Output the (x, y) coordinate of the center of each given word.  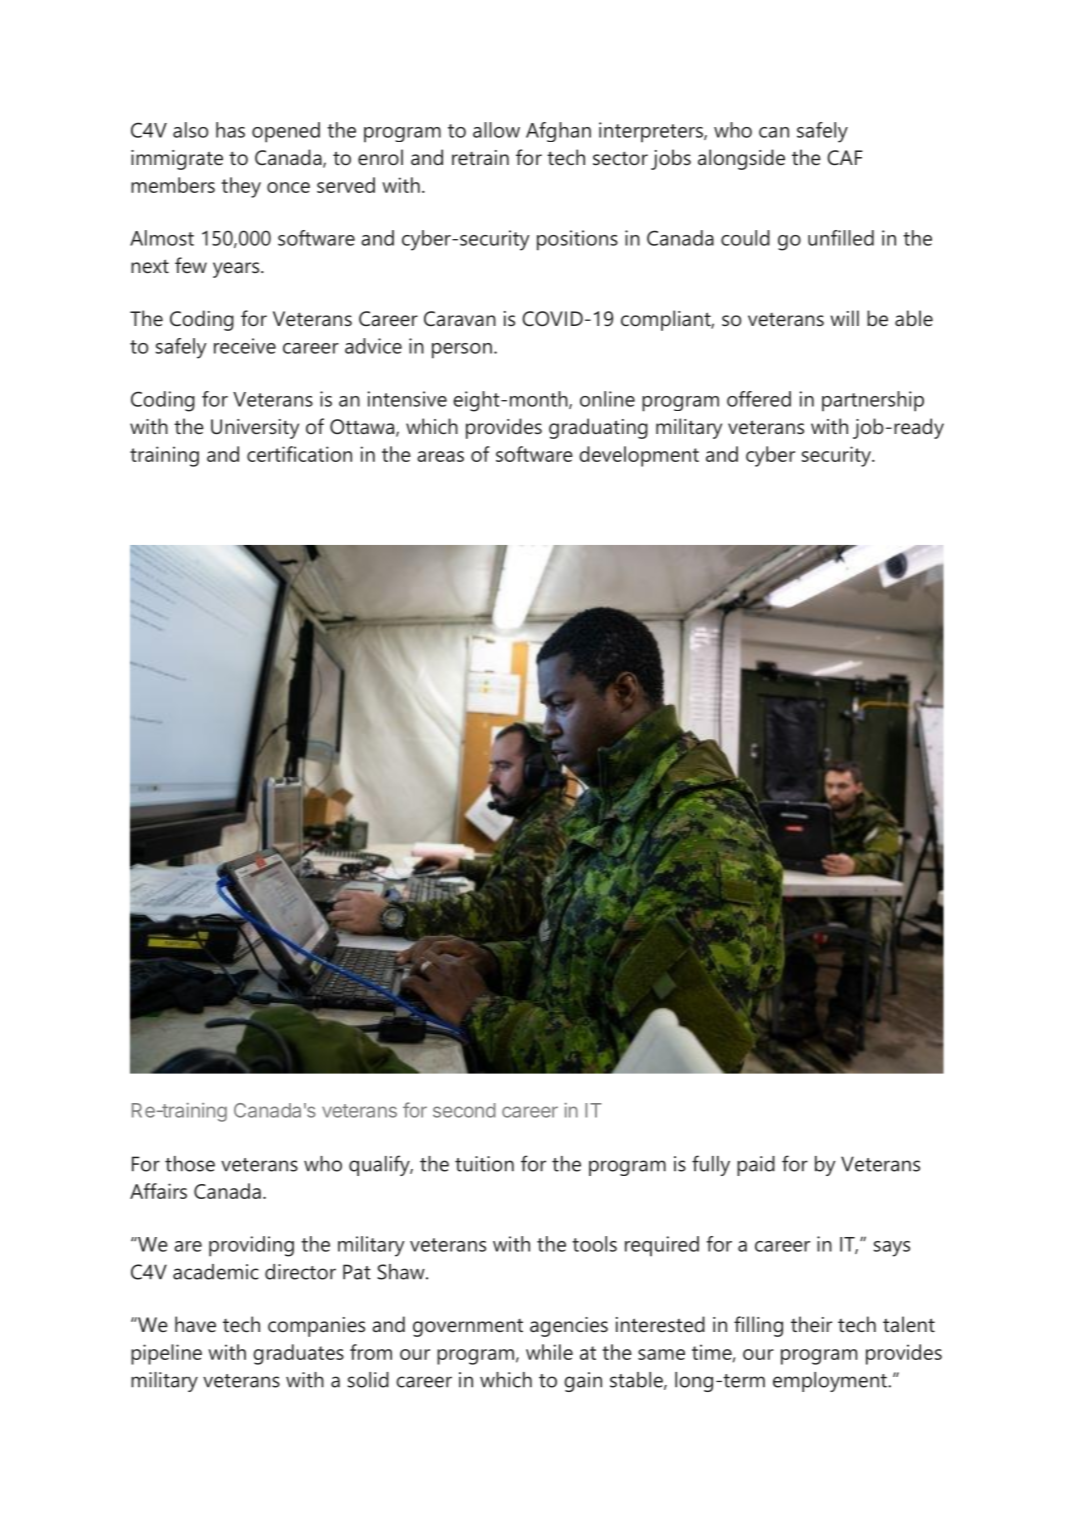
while (549, 1352)
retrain (480, 157)
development (639, 456)
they (241, 187)
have (195, 1324)
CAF (845, 158)
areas (440, 456)
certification (299, 454)
